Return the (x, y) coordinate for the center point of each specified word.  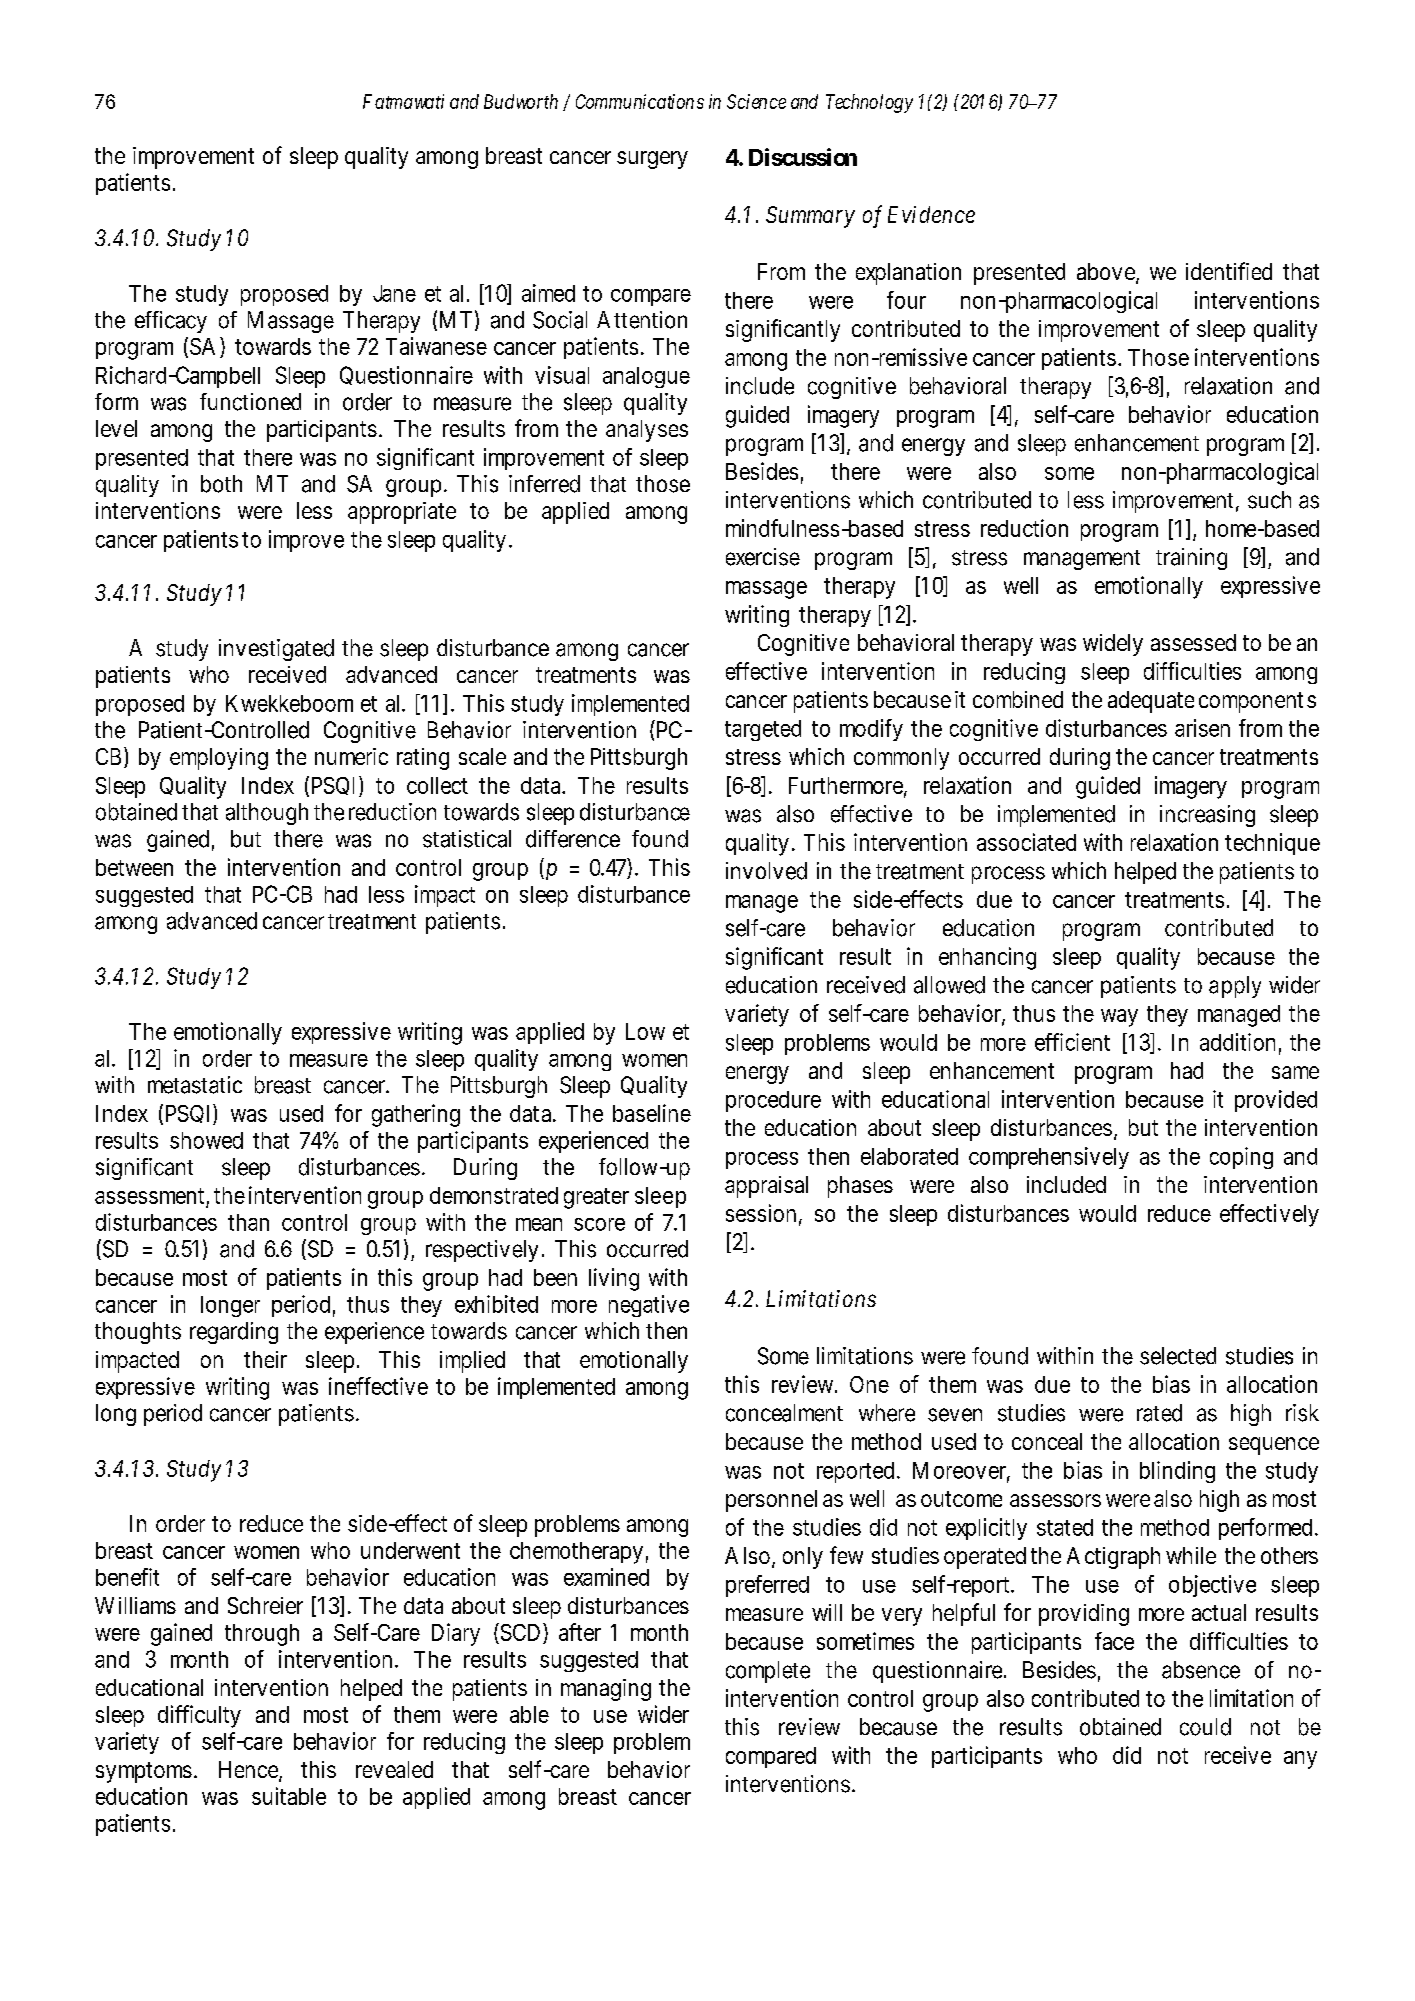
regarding (234, 1333)
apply (1235, 987)
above (1106, 271)
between (134, 867)
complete (768, 1672)
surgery (652, 160)
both (221, 484)
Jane (394, 293)
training (1191, 559)
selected (1178, 1356)
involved (766, 871)
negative (649, 1306)
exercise (763, 557)
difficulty (199, 1716)
